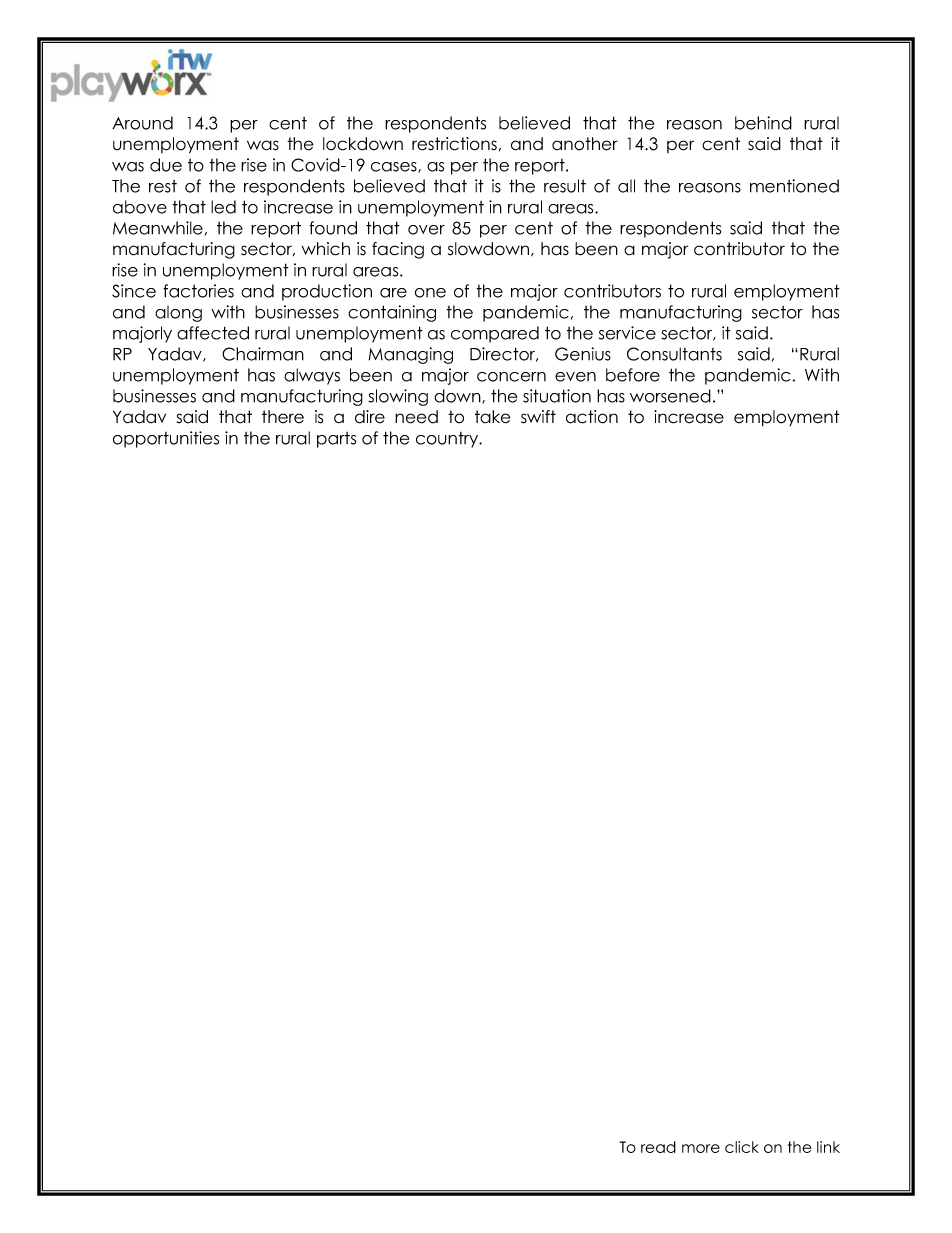 The width and height of the page is (952, 1233). What do you see at coordinates (166, 439) in the page?
I see `opportunities` at bounding box center [166, 439].
